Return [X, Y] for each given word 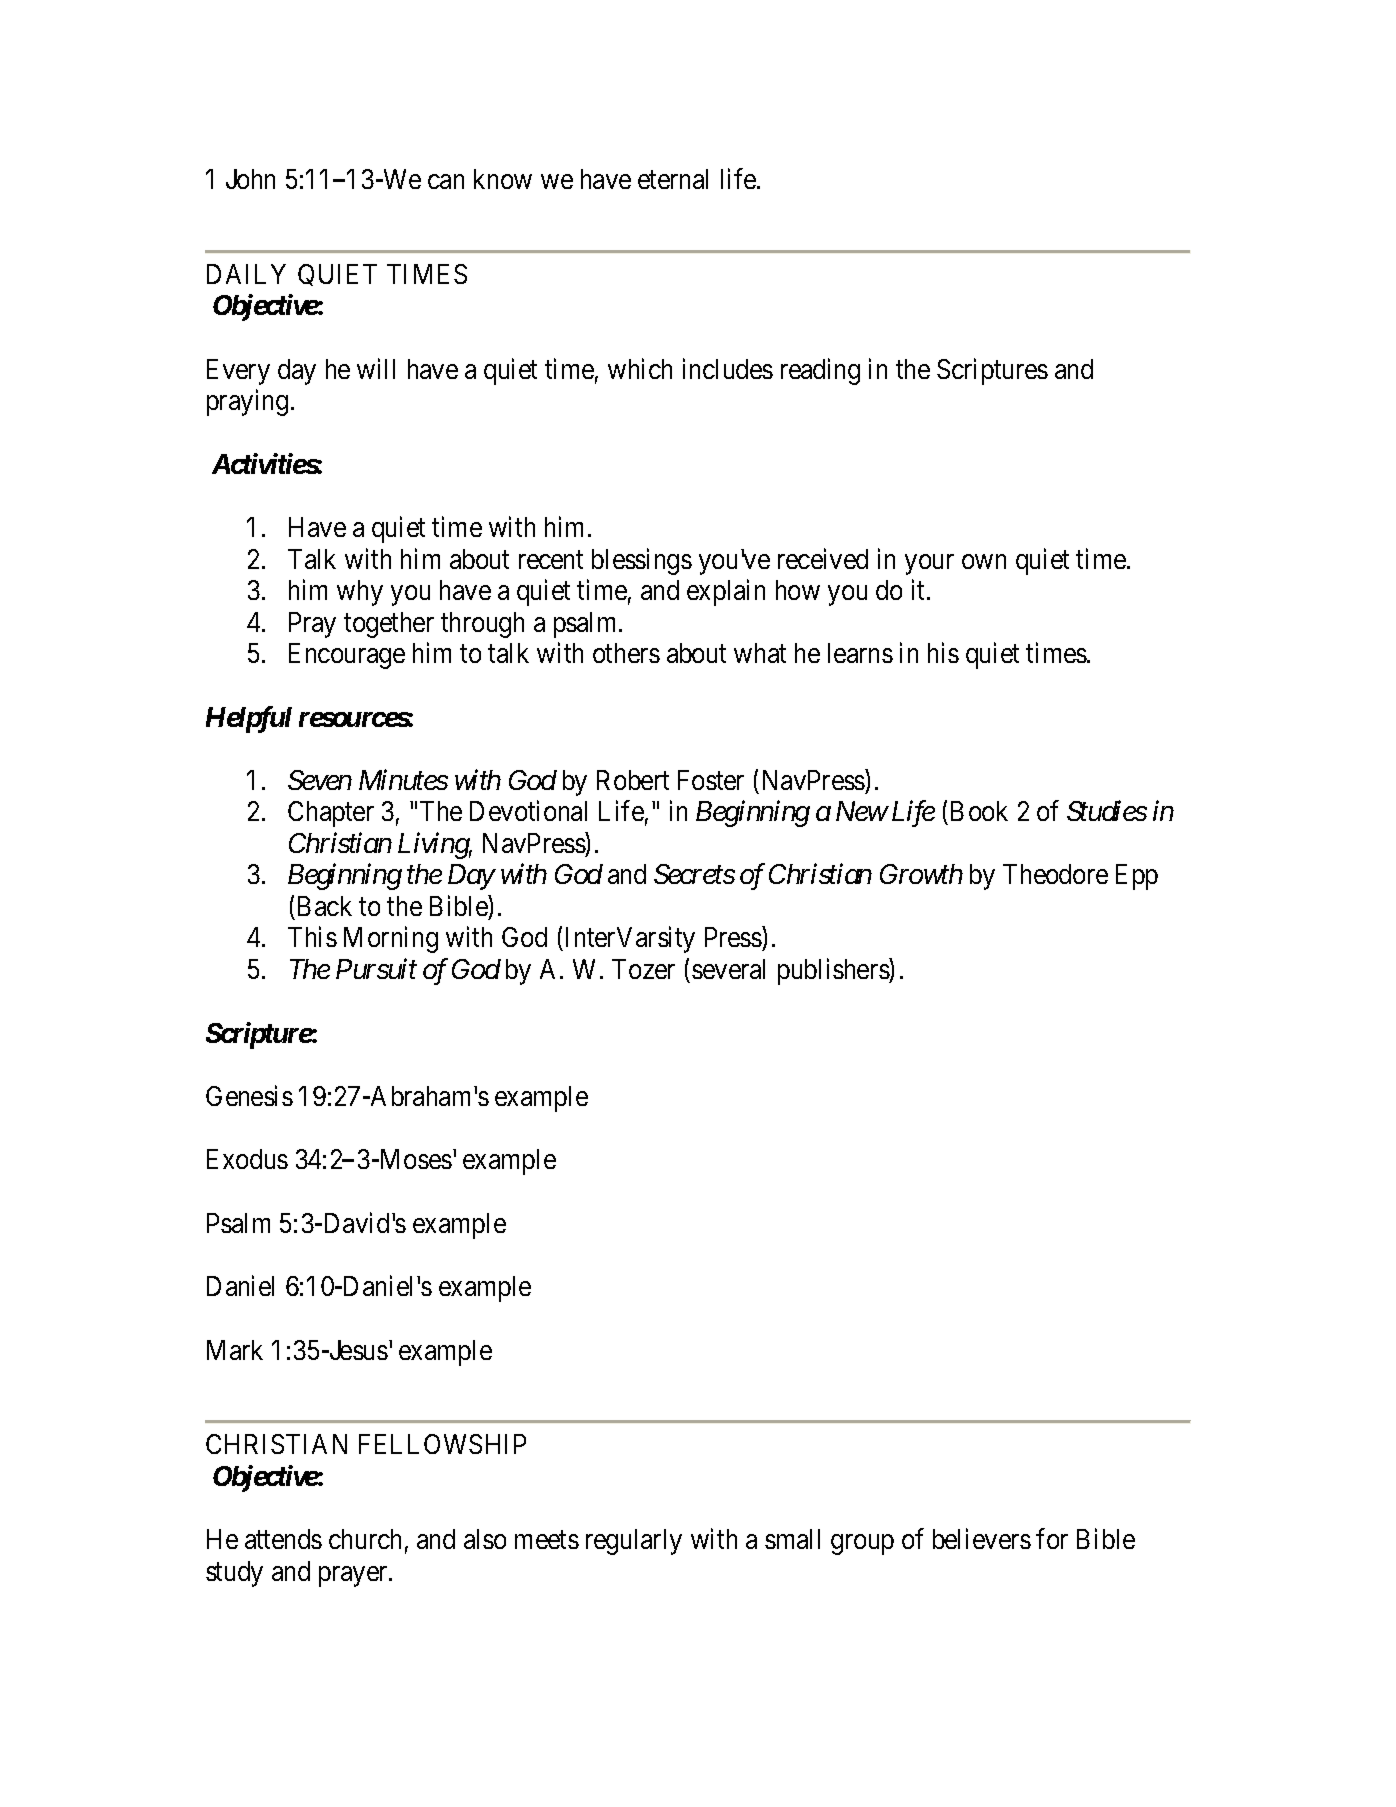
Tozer [643, 969]
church [365, 1539]
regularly [634, 1542]
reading [820, 371]
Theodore [1055, 874]
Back [325, 906]
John [250, 179]
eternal [673, 179]
